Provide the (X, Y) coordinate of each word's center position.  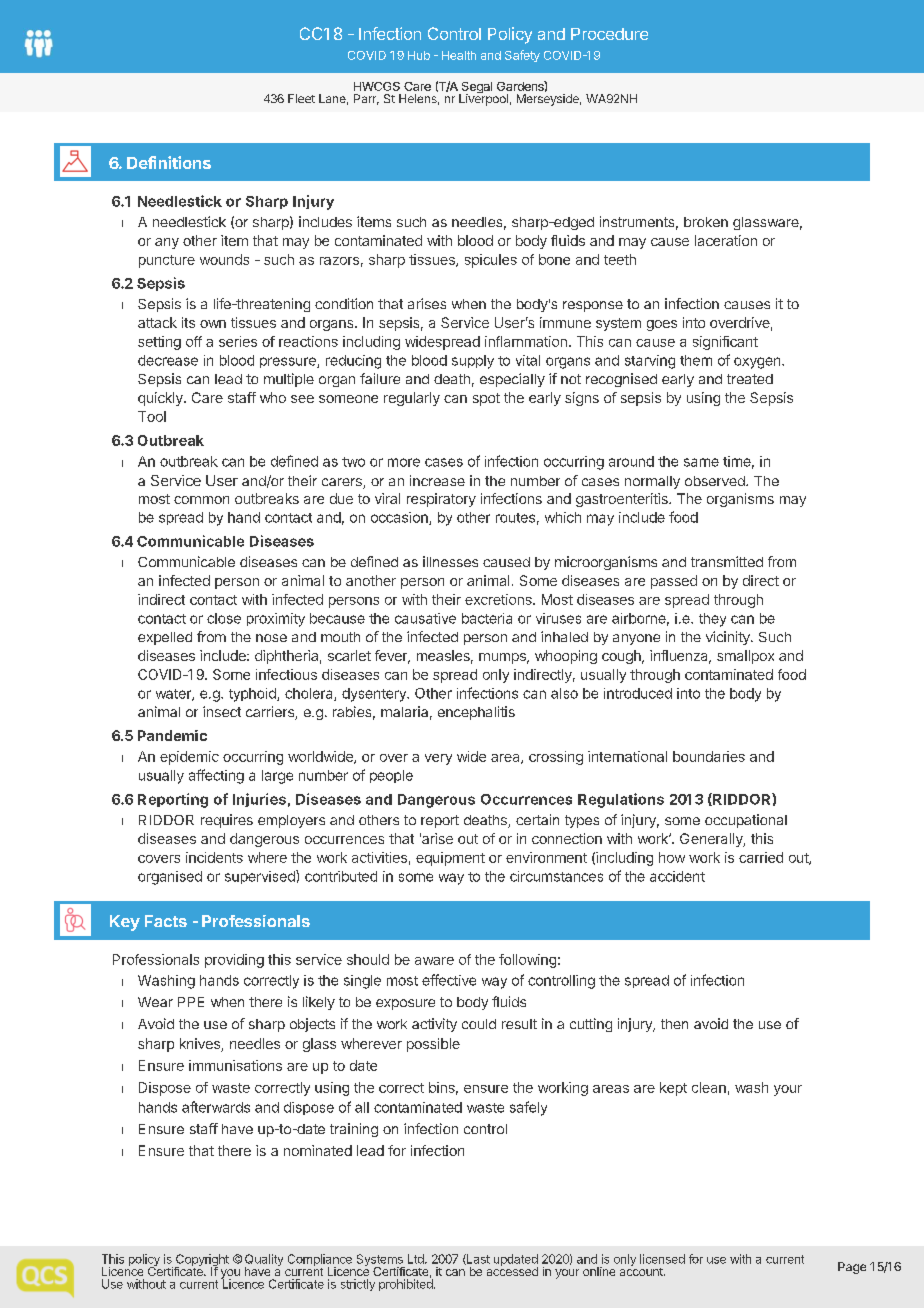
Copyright (202, 1261)
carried (761, 857)
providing (234, 961)
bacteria (487, 618)
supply (473, 362)
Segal (475, 89)
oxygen (758, 363)
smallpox (745, 657)
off (194, 341)
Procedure (609, 34)
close (224, 618)
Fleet (301, 98)
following (527, 961)
